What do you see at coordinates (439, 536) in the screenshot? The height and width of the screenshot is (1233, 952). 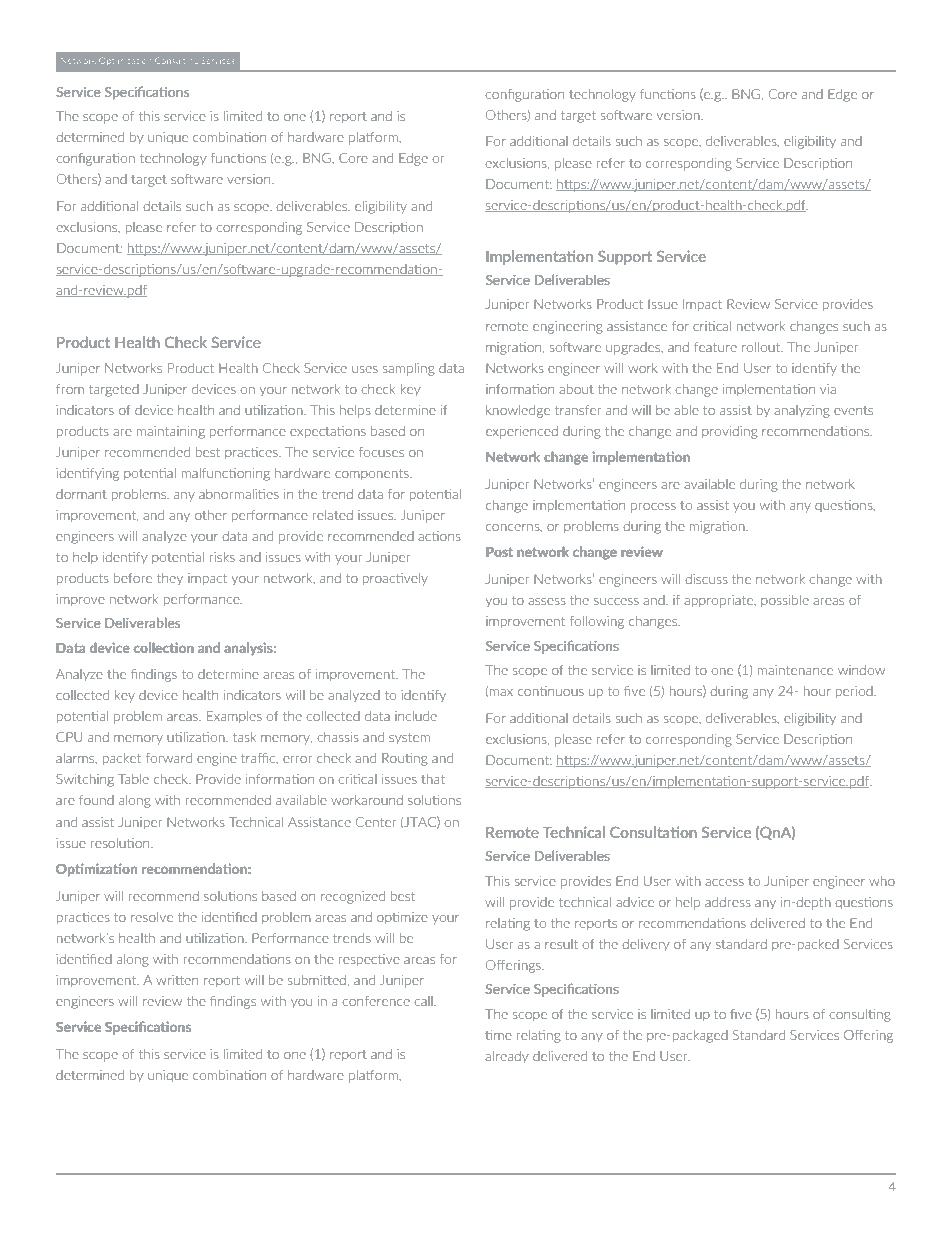 I see `actions` at bounding box center [439, 536].
